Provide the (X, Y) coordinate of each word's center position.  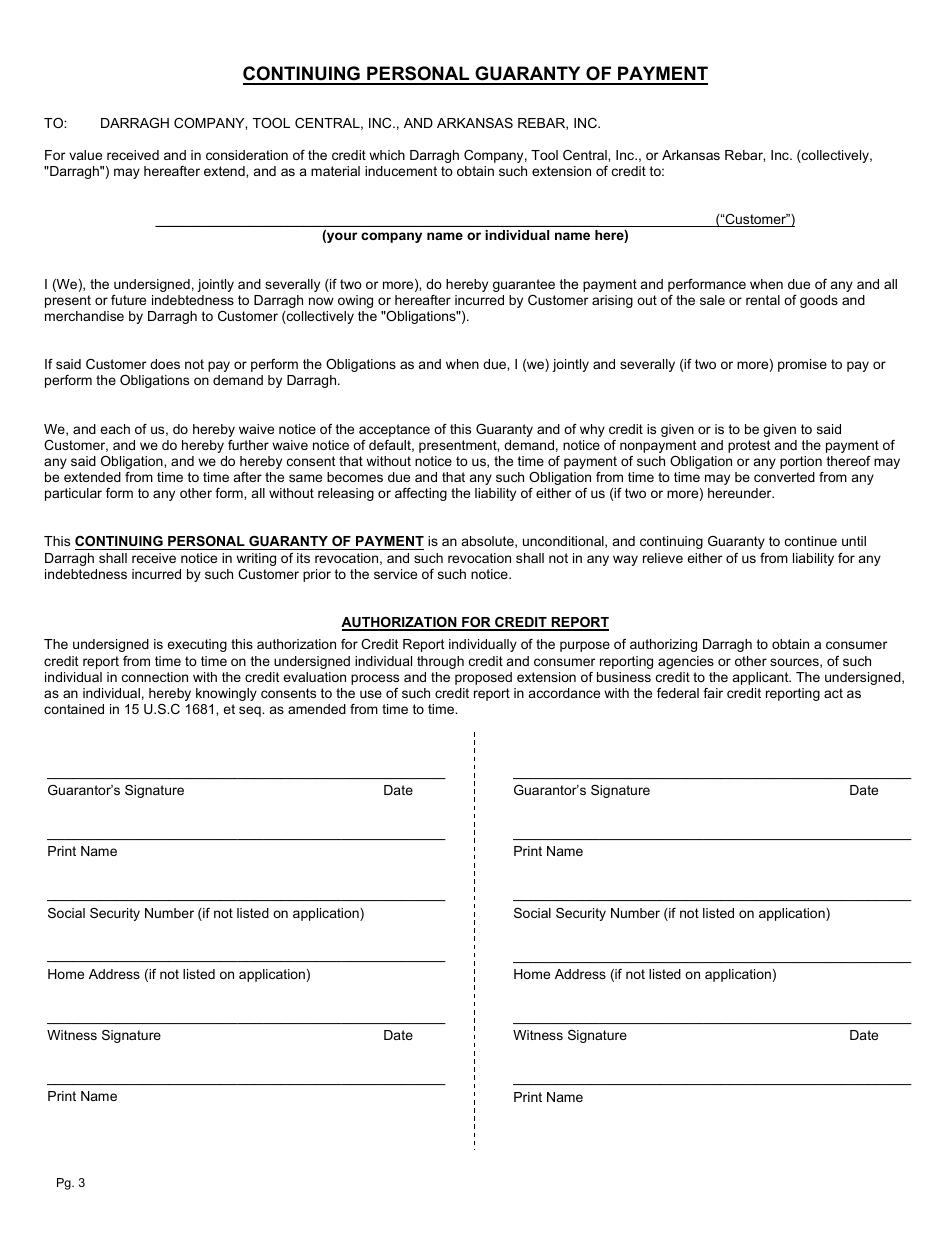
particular (73, 494)
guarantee (524, 285)
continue (811, 541)
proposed (483, 678)
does (165, 364)
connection (155, 677)
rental (763, 300)
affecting (421, 494)
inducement (401, 171)
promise (802, 365)
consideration (247, 155)
